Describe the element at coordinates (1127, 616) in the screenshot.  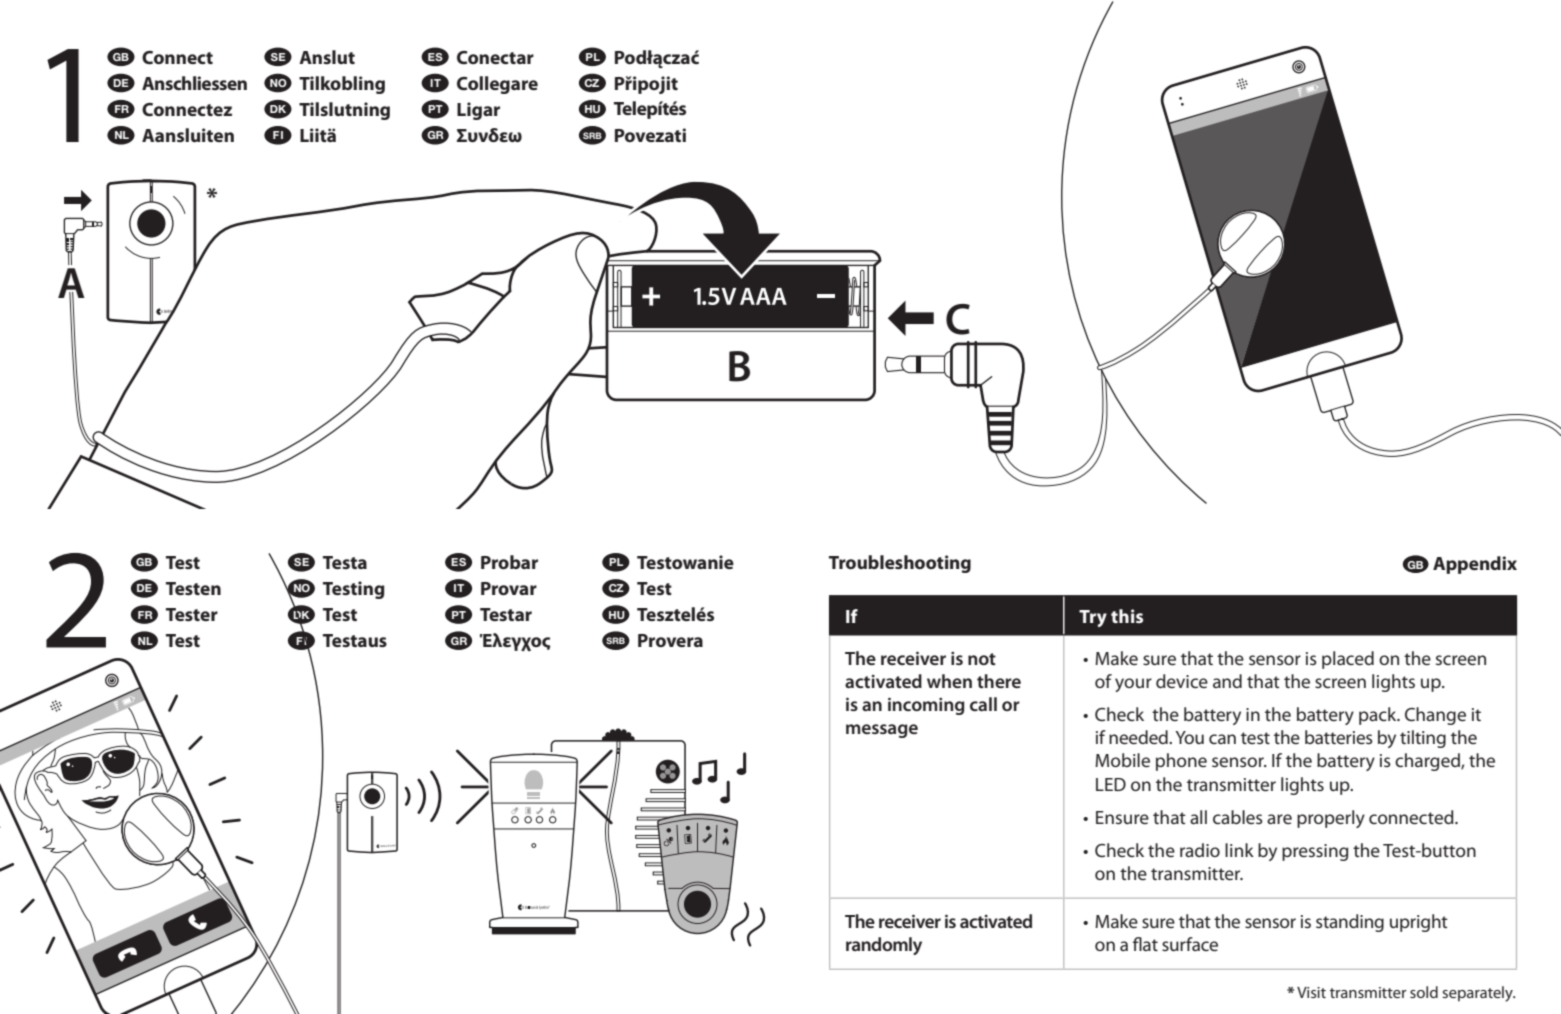
I see `this` at that location.
